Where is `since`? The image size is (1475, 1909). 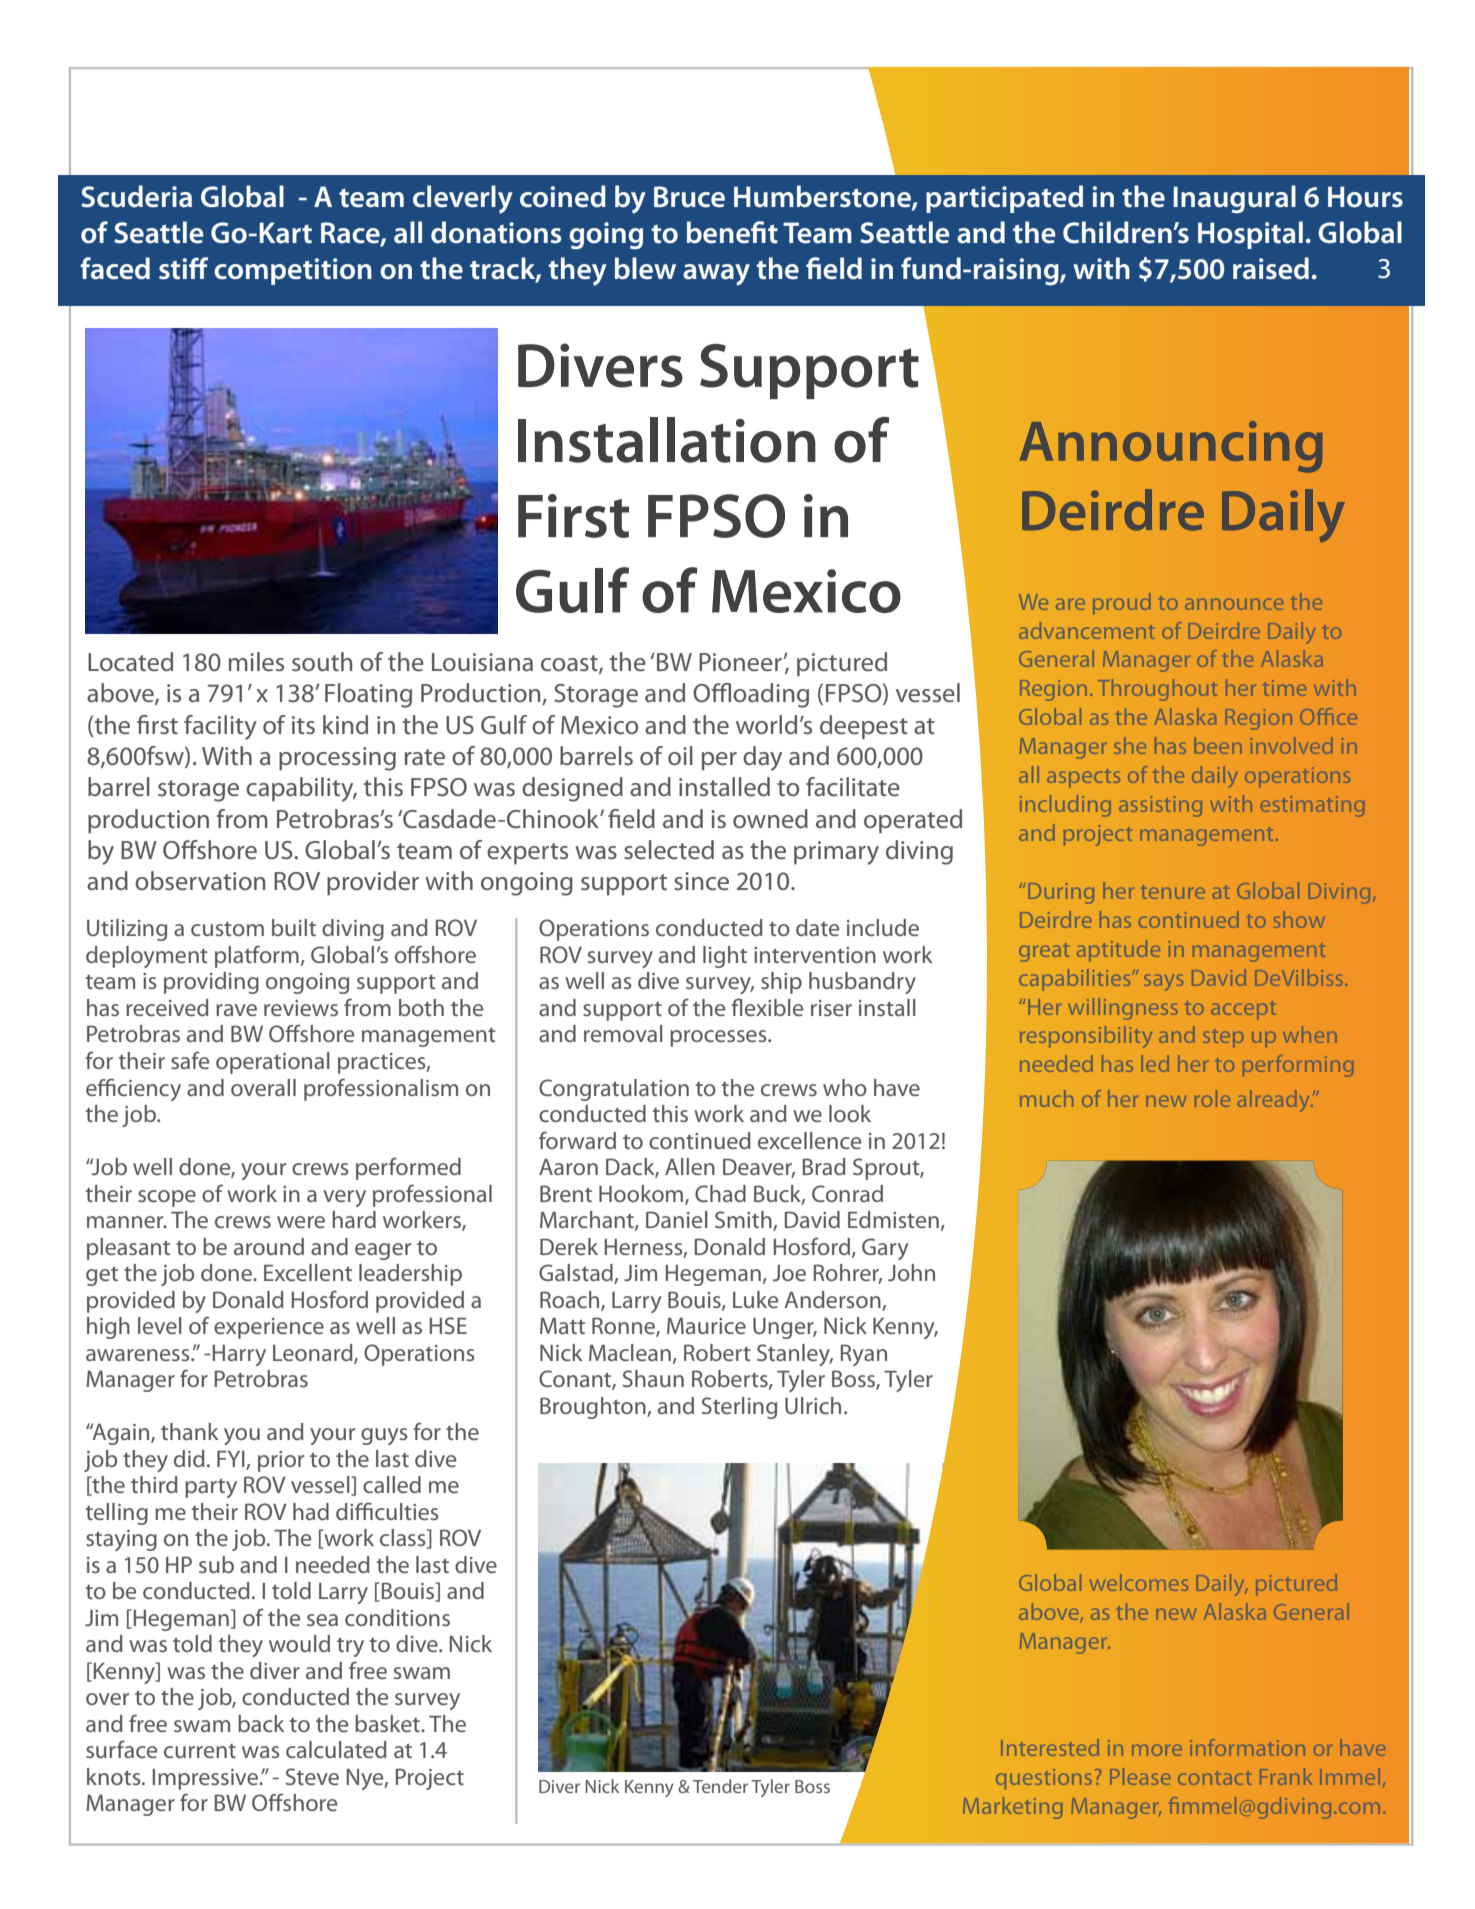
since is located at coordinates (701, 881).
